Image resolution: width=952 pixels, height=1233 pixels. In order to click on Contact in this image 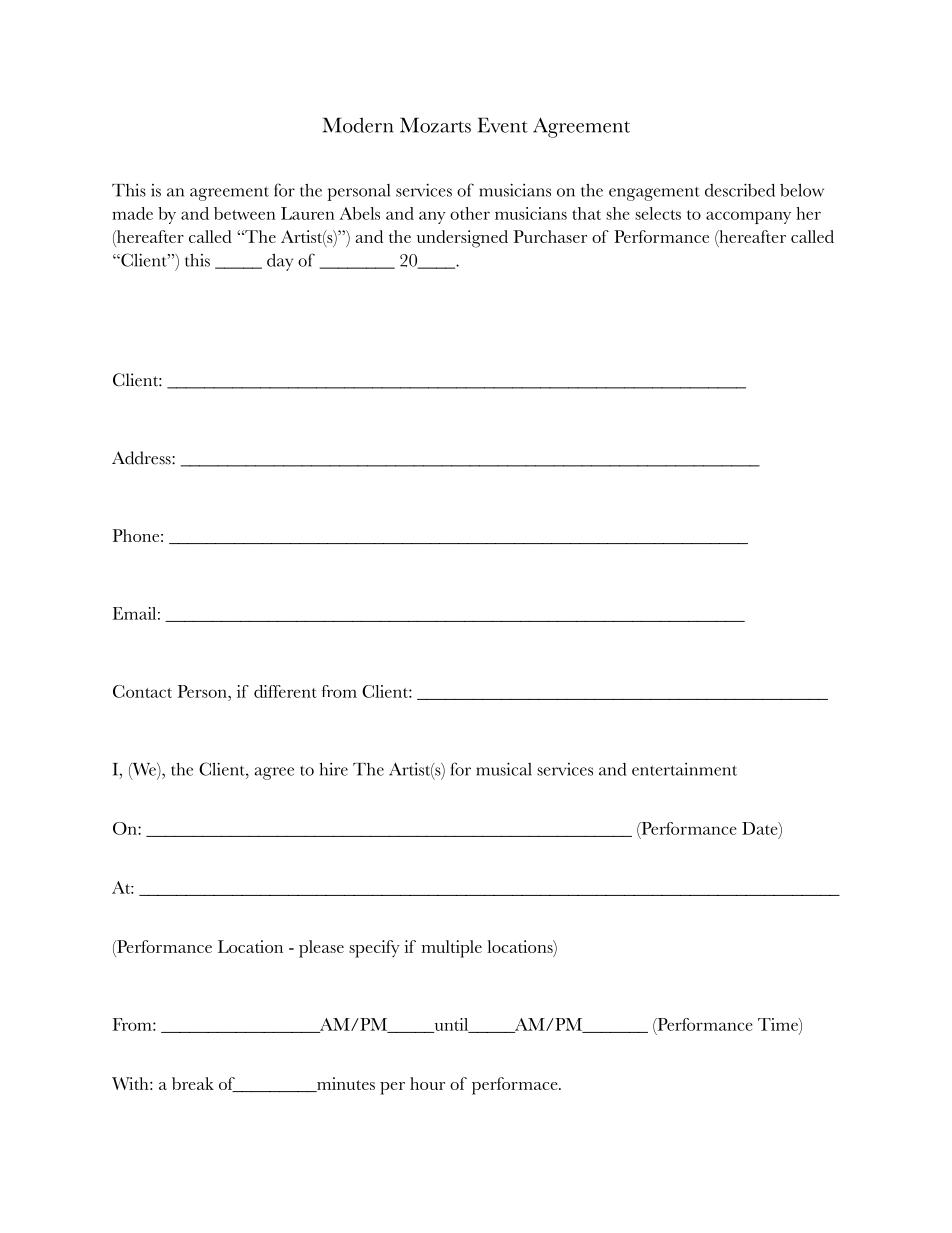, I will do `click(142, 691)`.
